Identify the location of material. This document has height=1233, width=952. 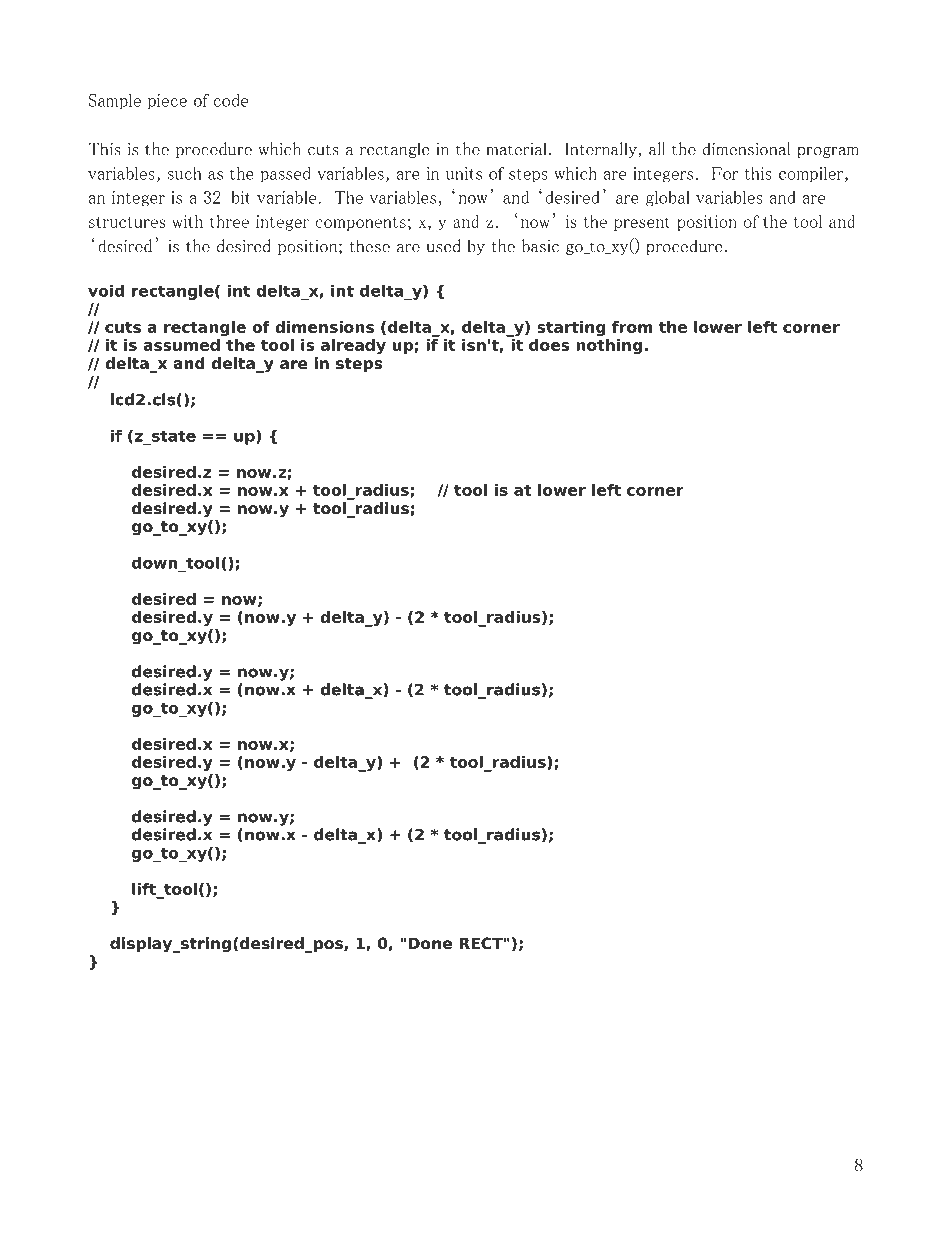
(517, 149).
